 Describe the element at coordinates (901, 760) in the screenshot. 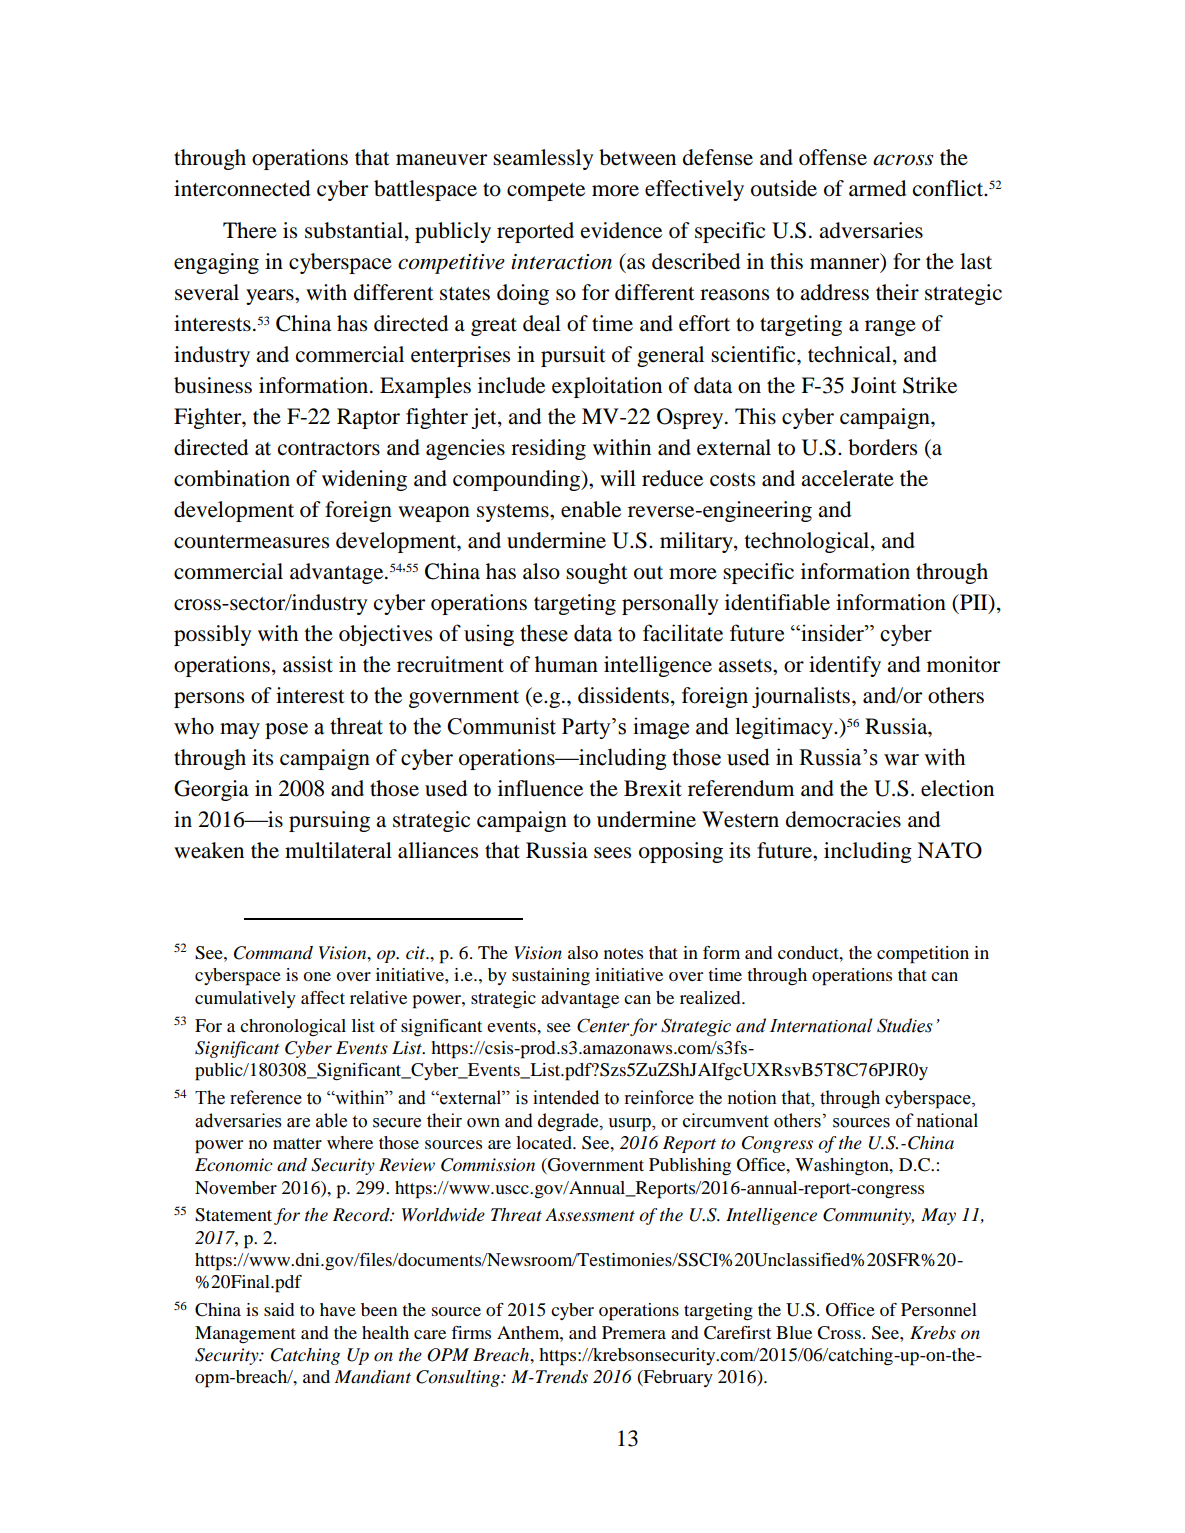

I see `war` at that location.
